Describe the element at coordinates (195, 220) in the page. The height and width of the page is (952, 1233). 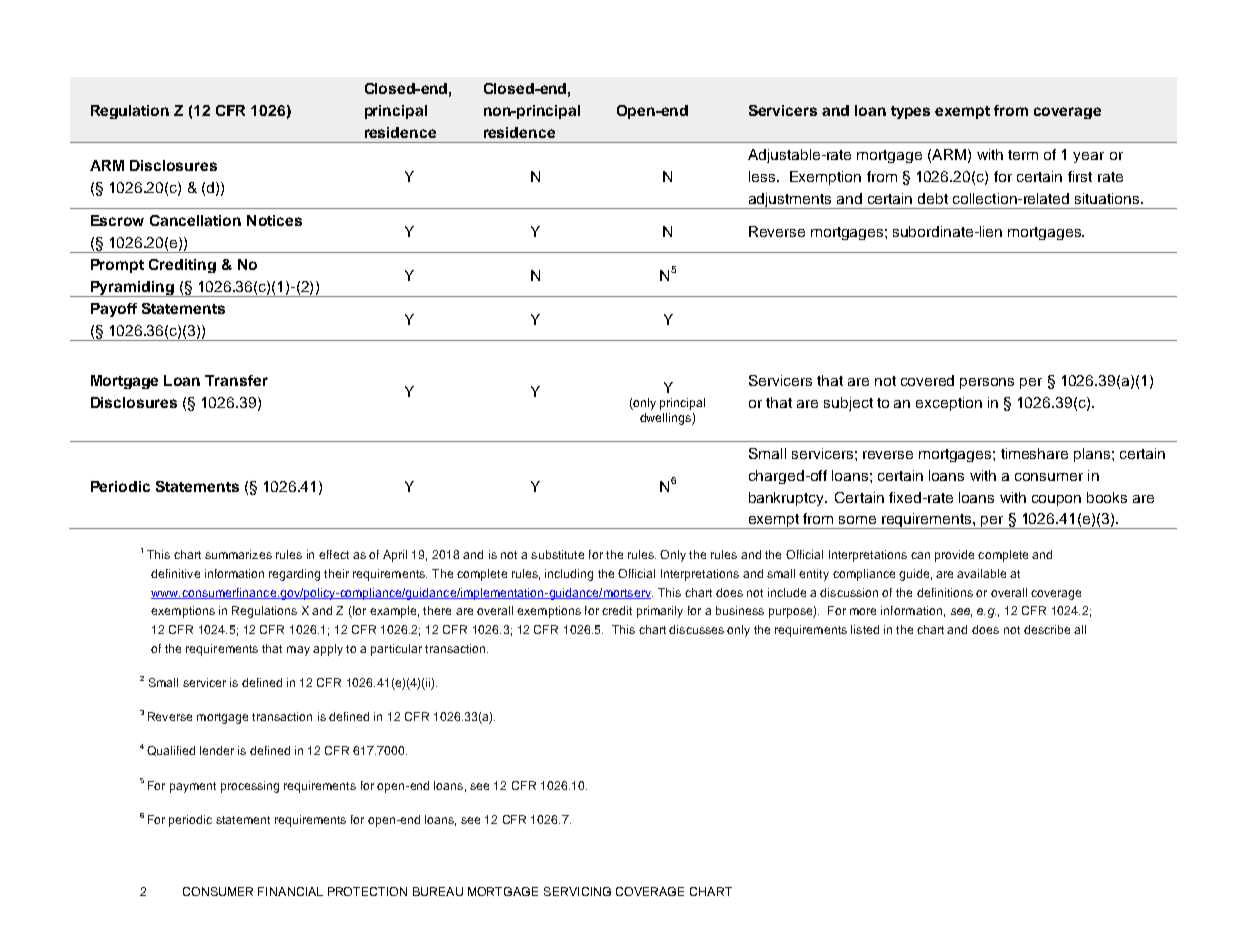
I see `Cancellation` at that location.
